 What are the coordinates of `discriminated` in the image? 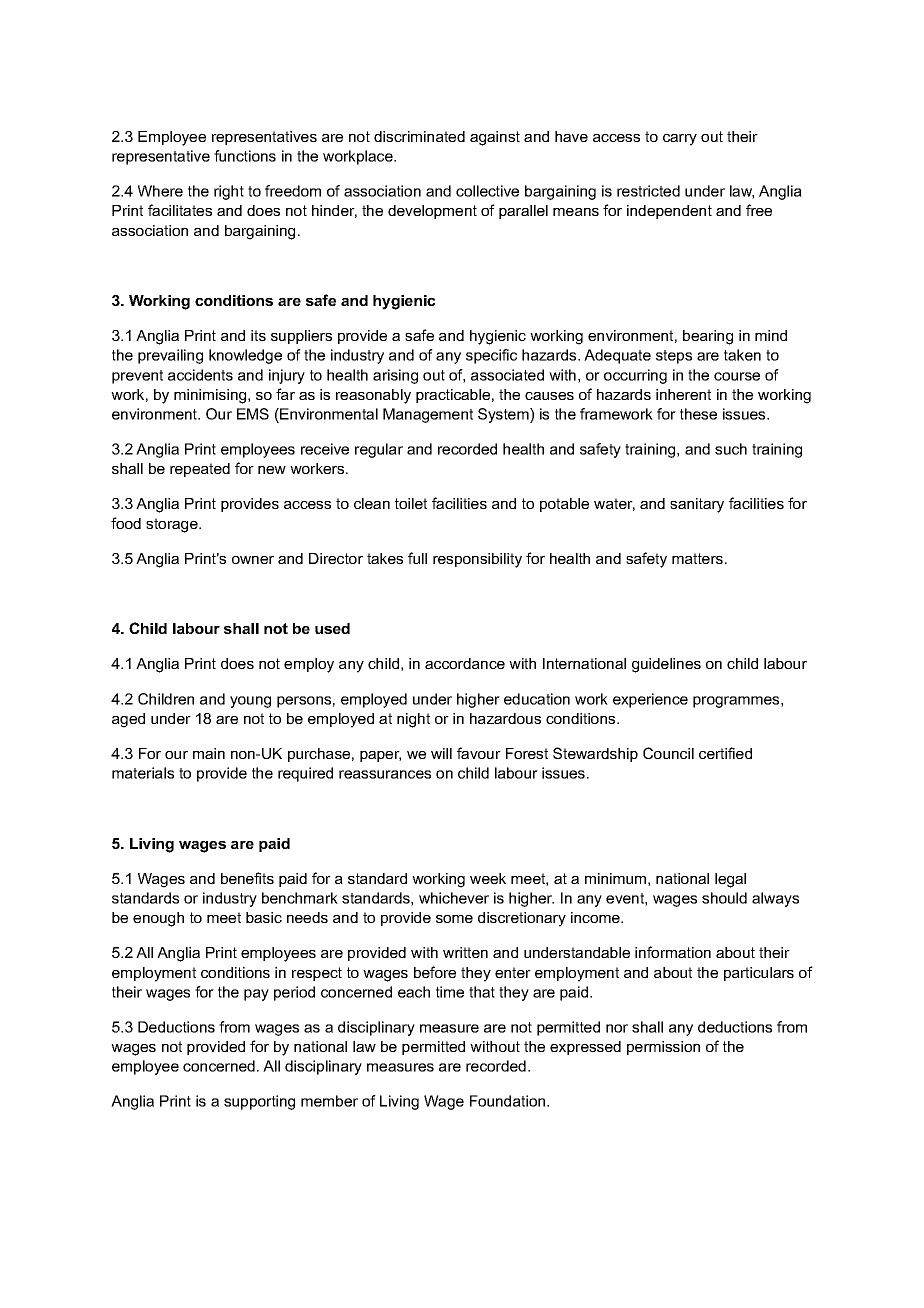 It's located at (419, 136).
